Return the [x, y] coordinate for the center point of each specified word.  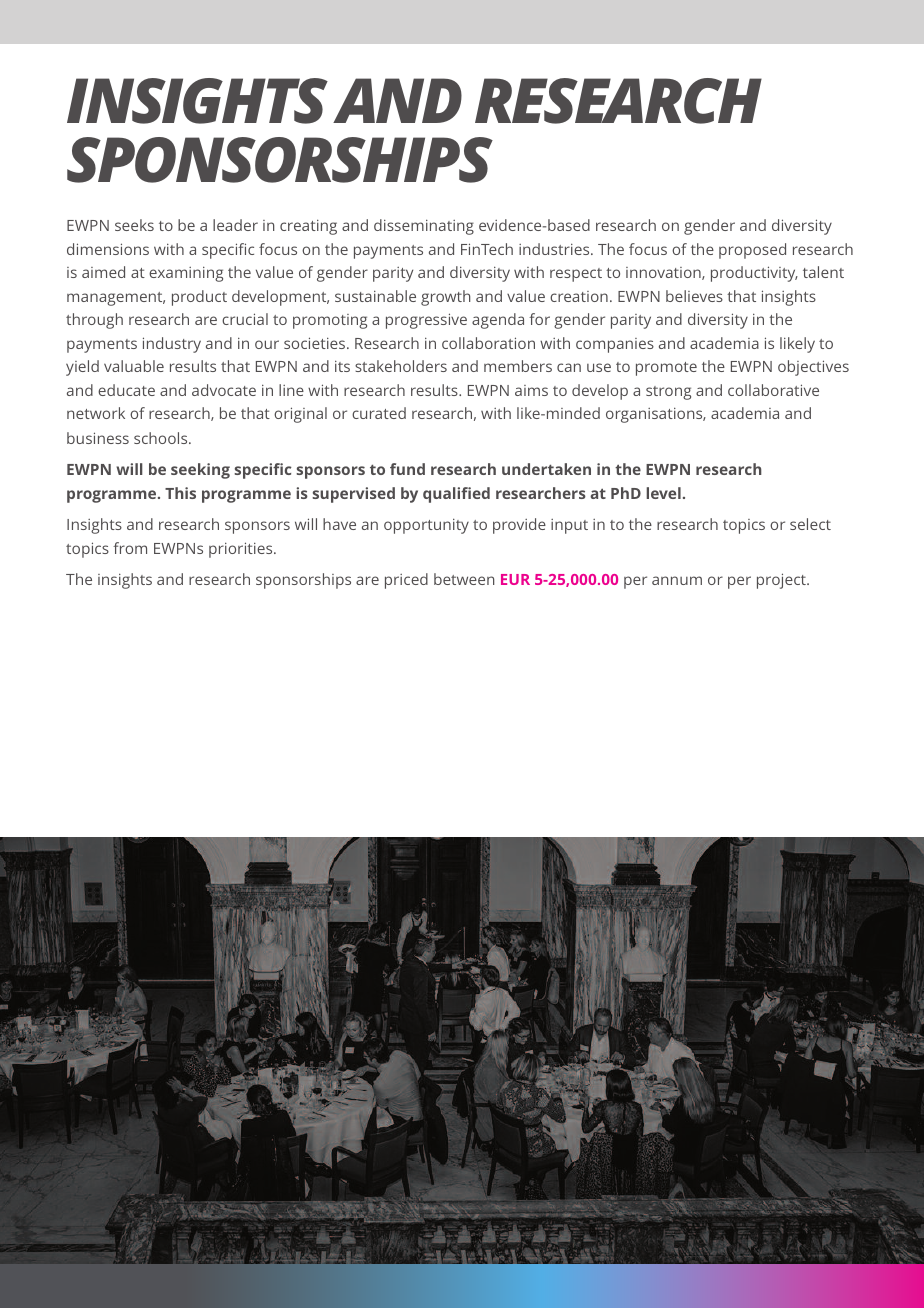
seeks [134, 225]
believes [694, 296]
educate [126, 390]
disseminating [424, 227]
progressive [426, 321]
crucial [245, 319]
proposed [752, 251]
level [663, 493]
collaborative [773, 390]
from [130, 548]
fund [407, 469]
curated [379, 413]
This [180, 493]
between [464, 579]
